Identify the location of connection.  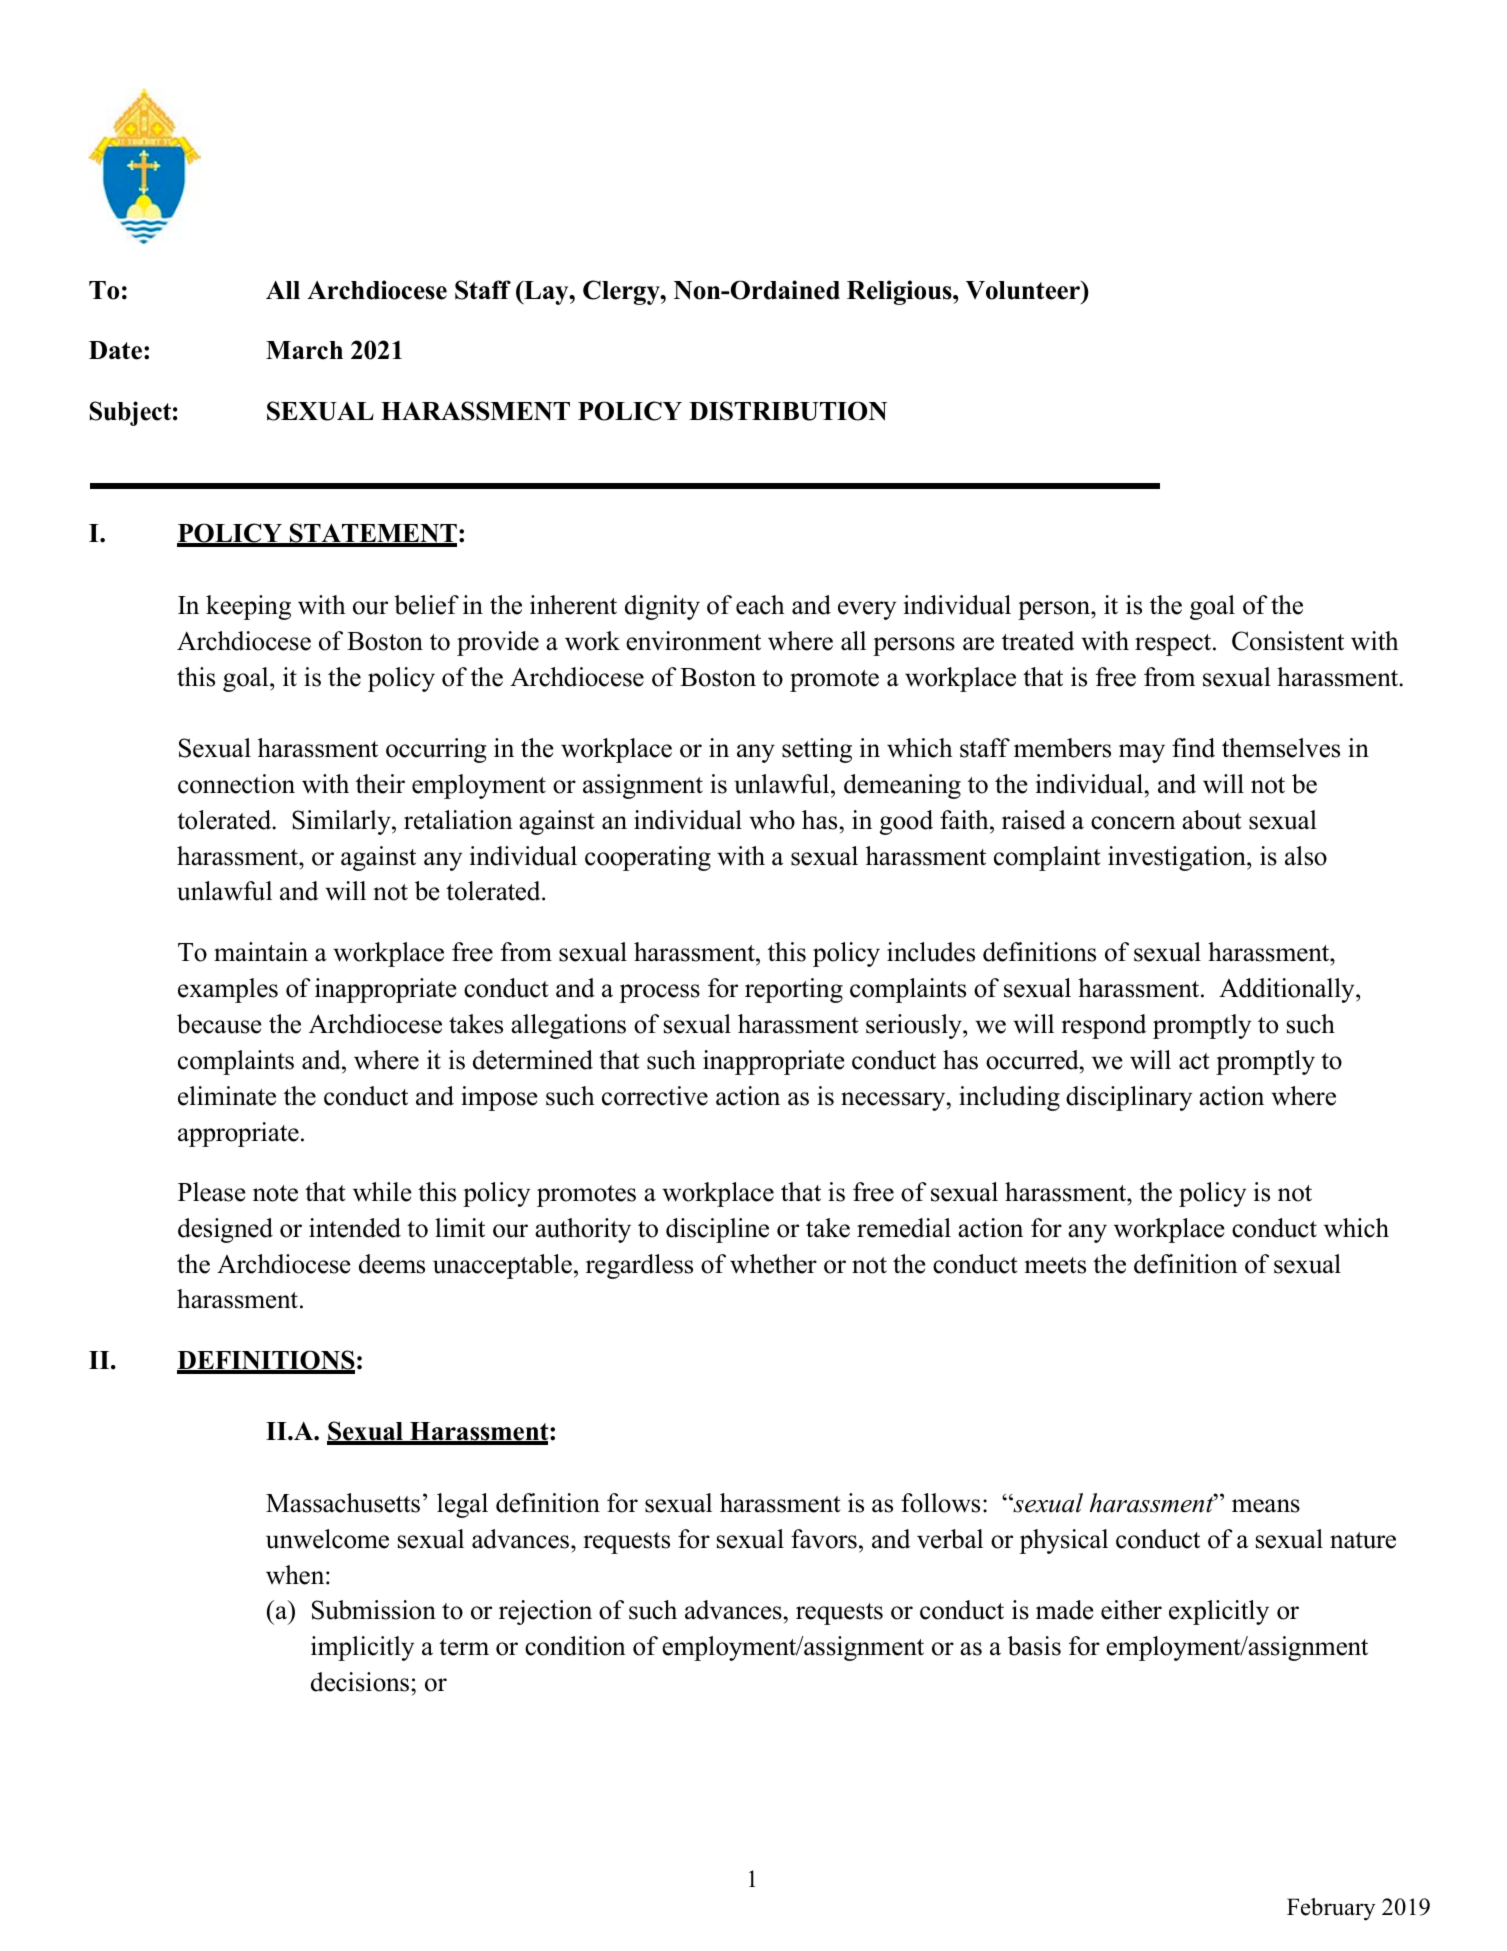
(236, 784).
